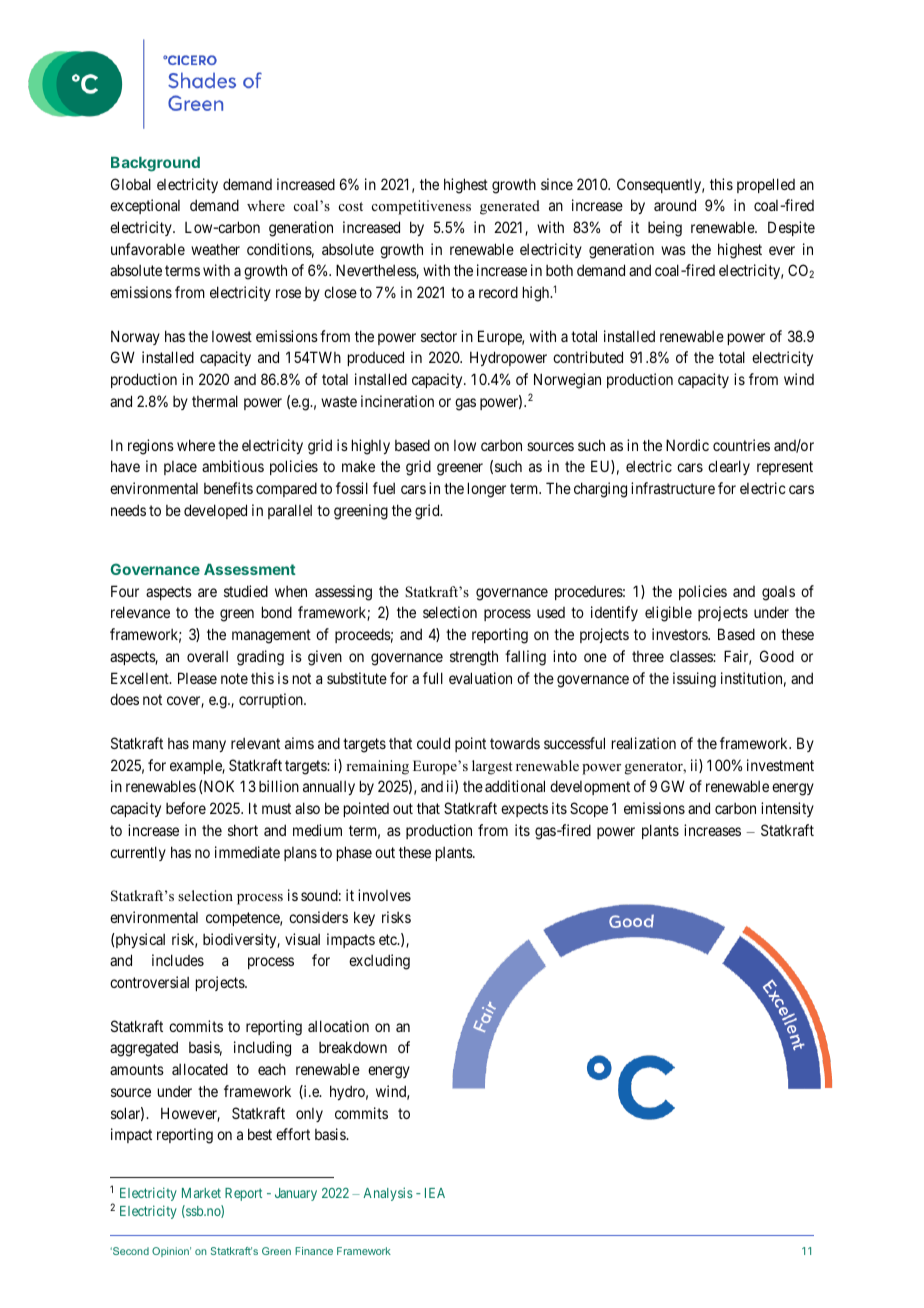 The image size is (924, 1308). Describe the element at coordinates (247, 852) in the document. I see `immediate` at that location.
